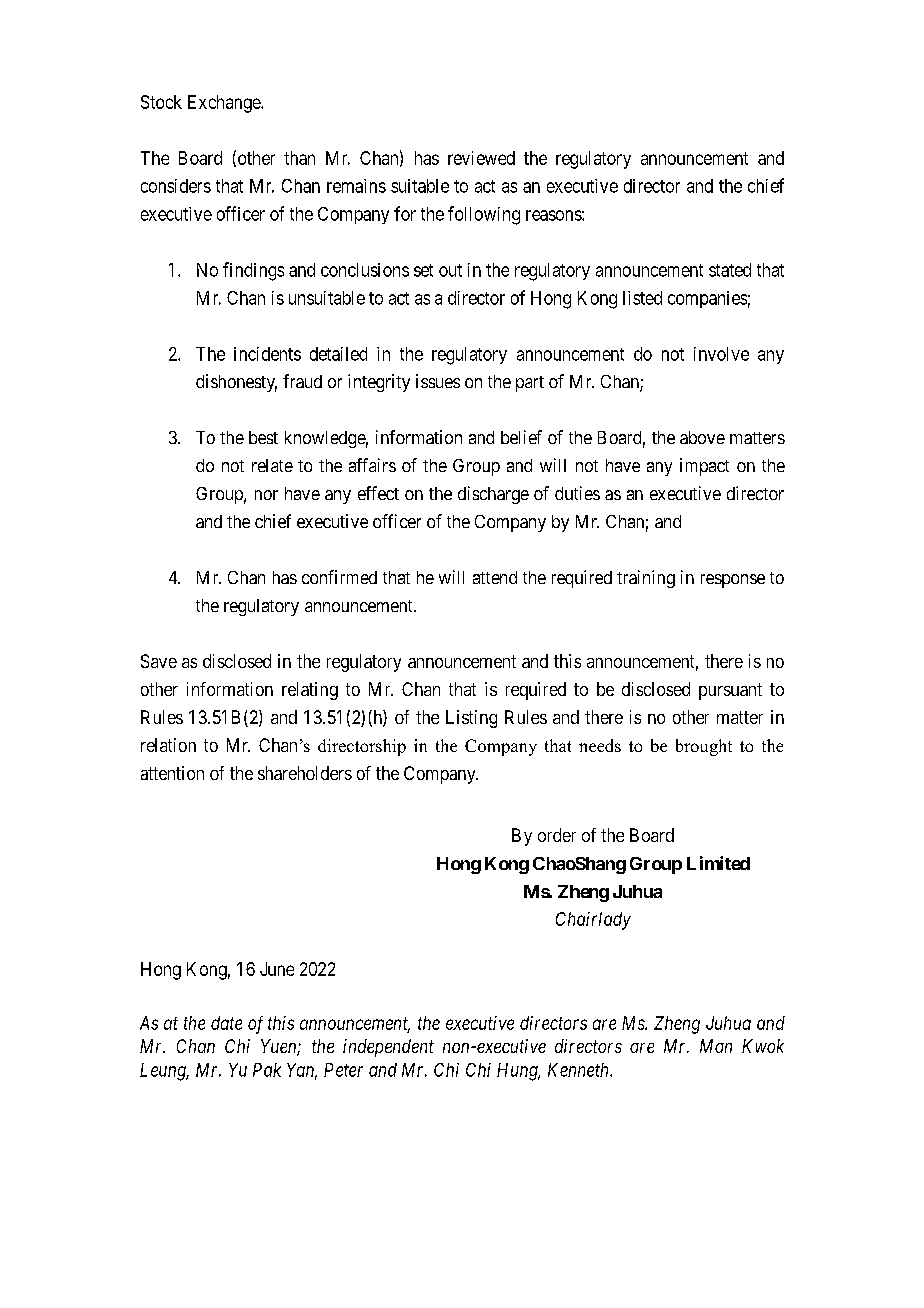  I want to click on brought, so click(704, 747).
